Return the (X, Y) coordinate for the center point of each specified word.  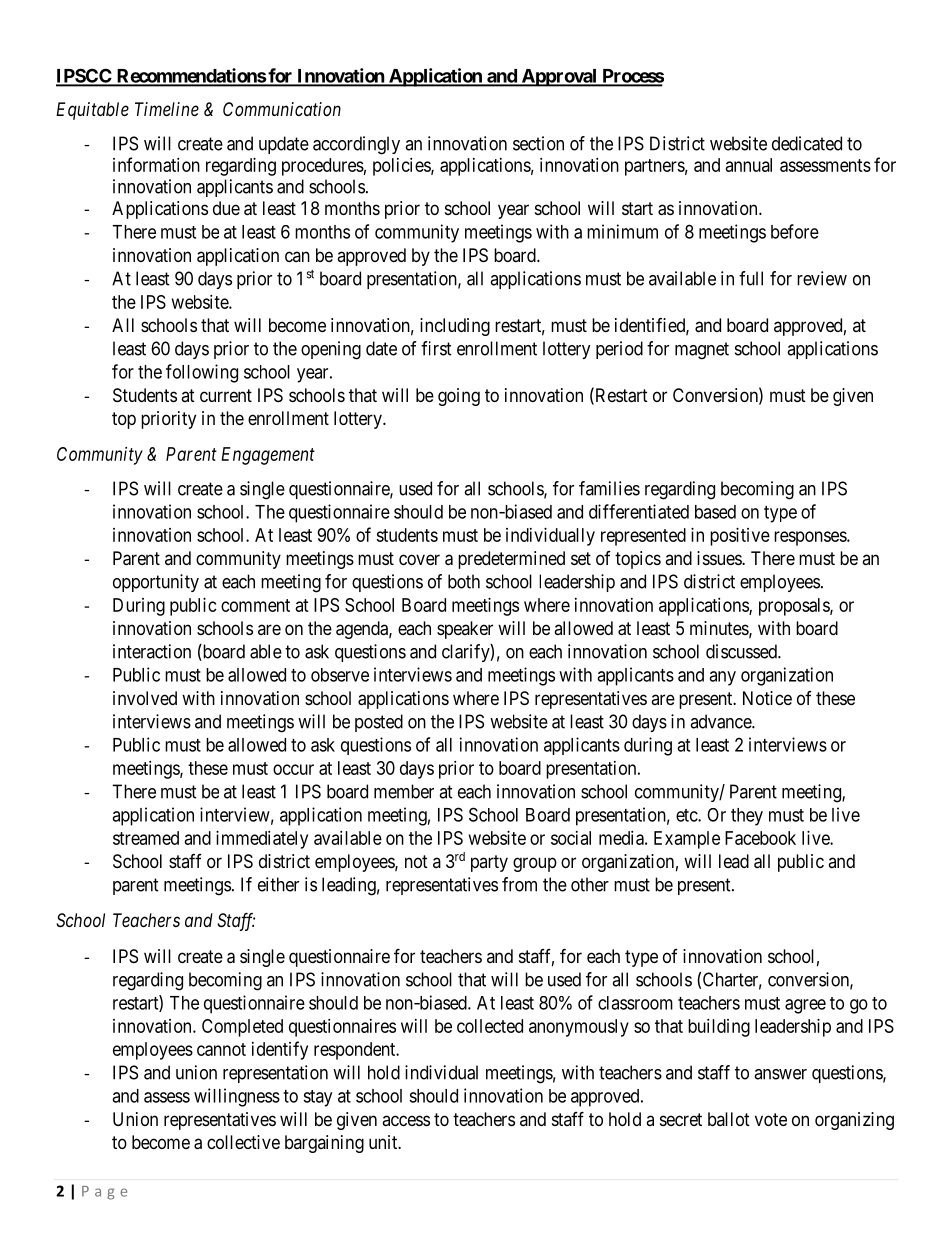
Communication (282, 109)
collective (243, 1142)
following (202, 373)
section (538, 143)
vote (771, 1119)
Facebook (760, 838)
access (406, 1120)
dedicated (807, 143)
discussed (742, 651)
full (751, 278)
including (455, 327)
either (278, 884)
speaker (465, 630)
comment (255, 605)
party (489, 863)
